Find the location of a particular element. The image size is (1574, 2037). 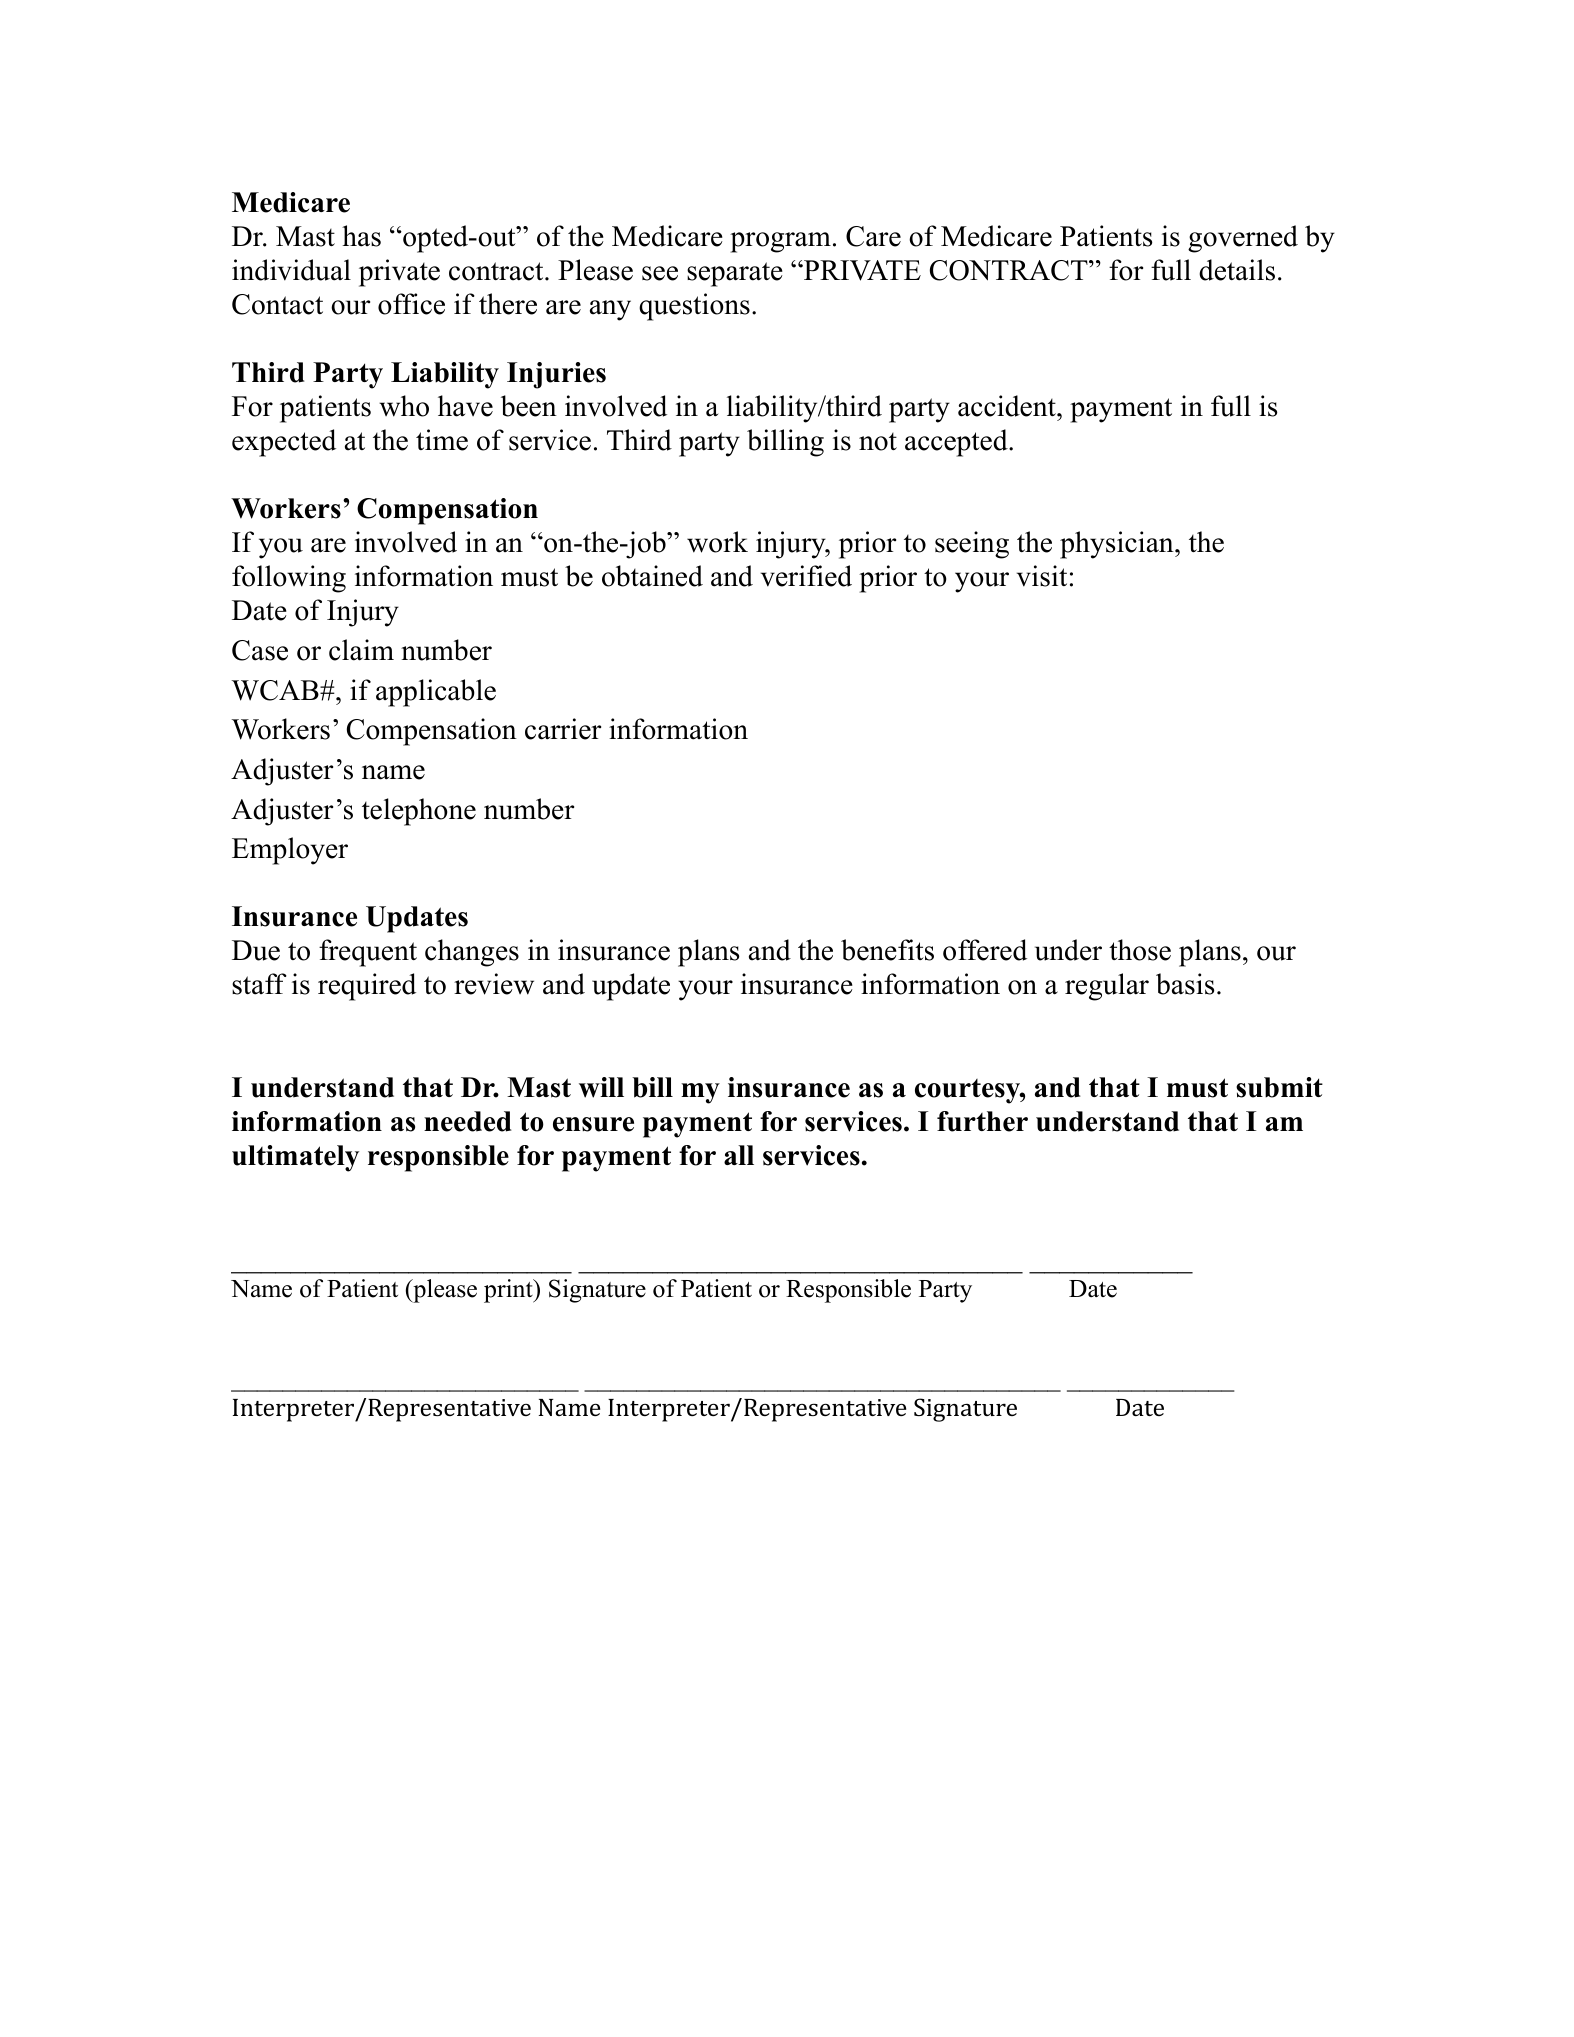

verified is located at coordinates (806, 576).
